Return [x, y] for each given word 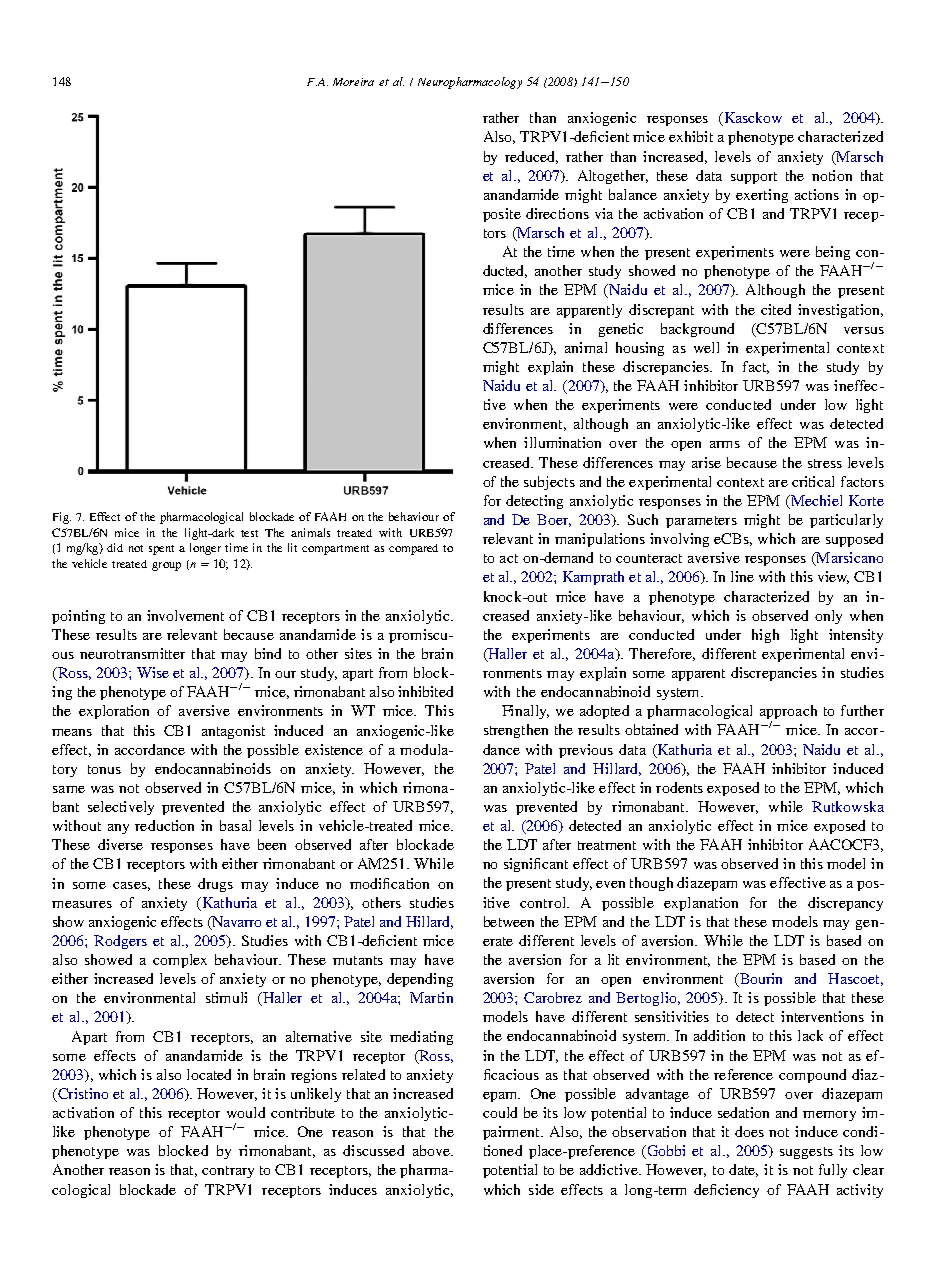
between [509, 921]
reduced [531, 157]
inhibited [425, 691]
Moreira [353, 82]
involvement [185, 615]
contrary [228, 1172]
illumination [562, 442]
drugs [215, 885]
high [765, 636]
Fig [62, 518]
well [706, 347]
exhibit [691, 136]
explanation [701, 904]
